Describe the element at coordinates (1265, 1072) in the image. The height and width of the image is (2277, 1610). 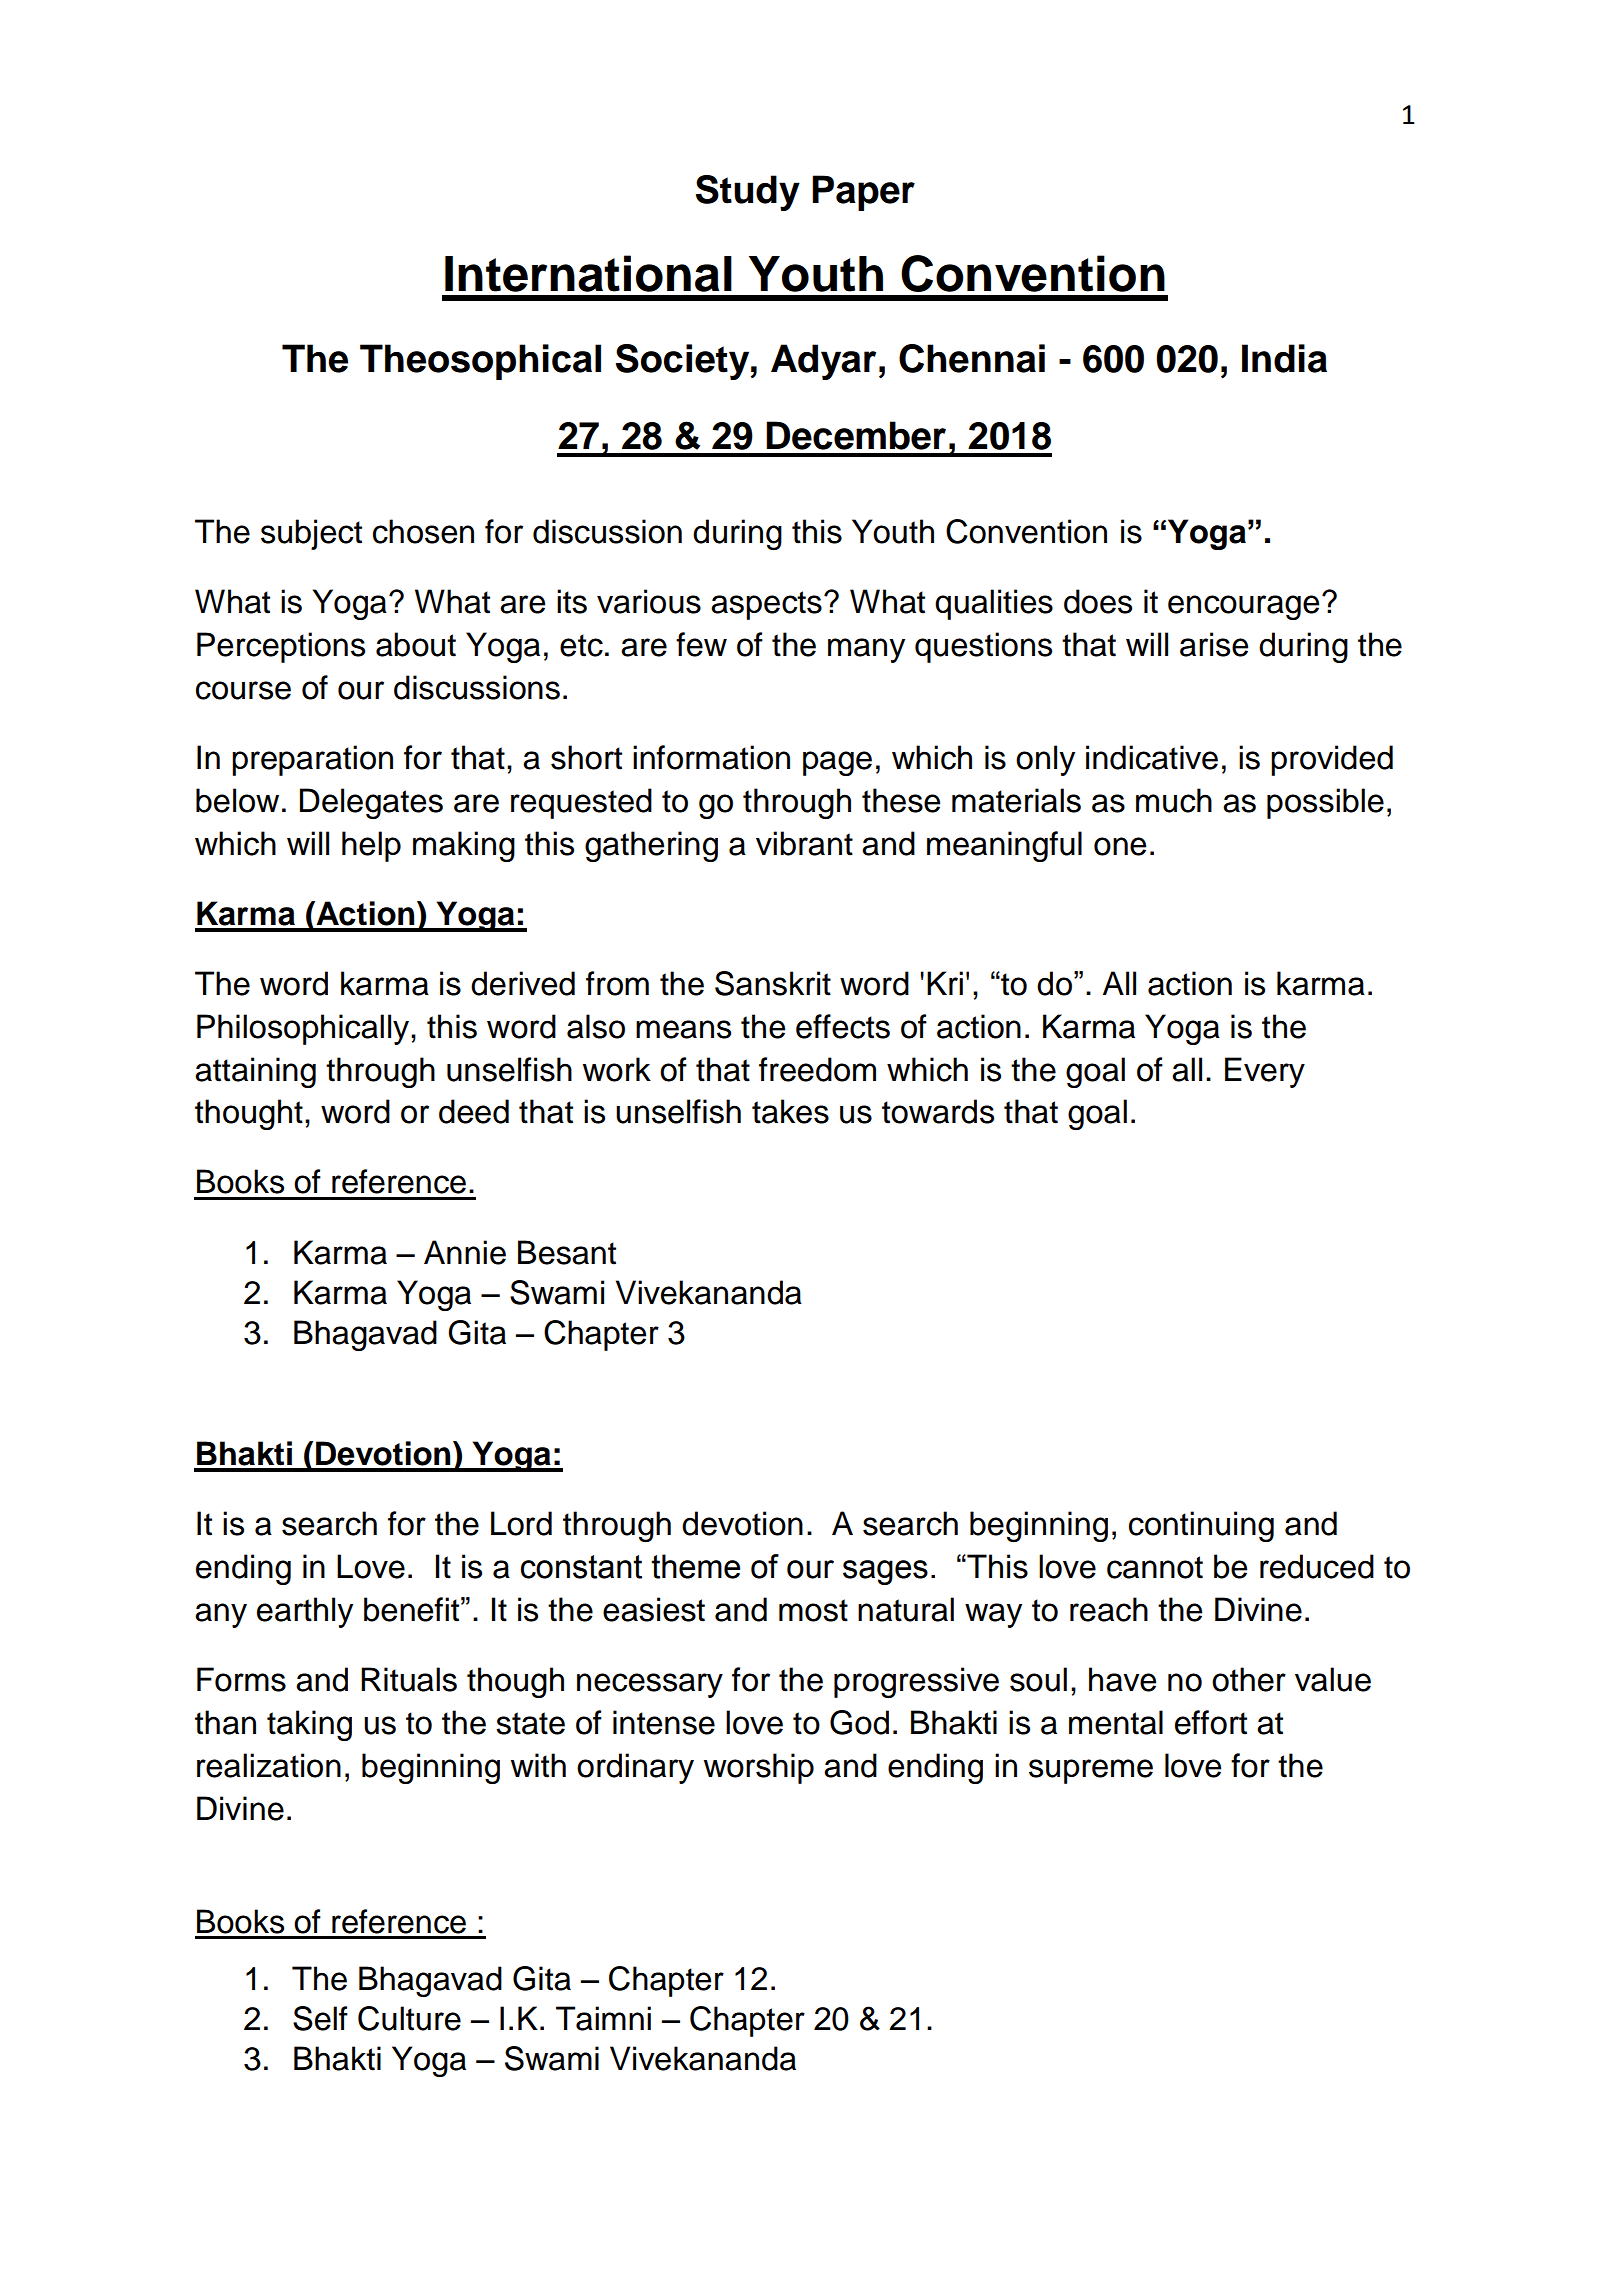
I see `Every` at that location.
